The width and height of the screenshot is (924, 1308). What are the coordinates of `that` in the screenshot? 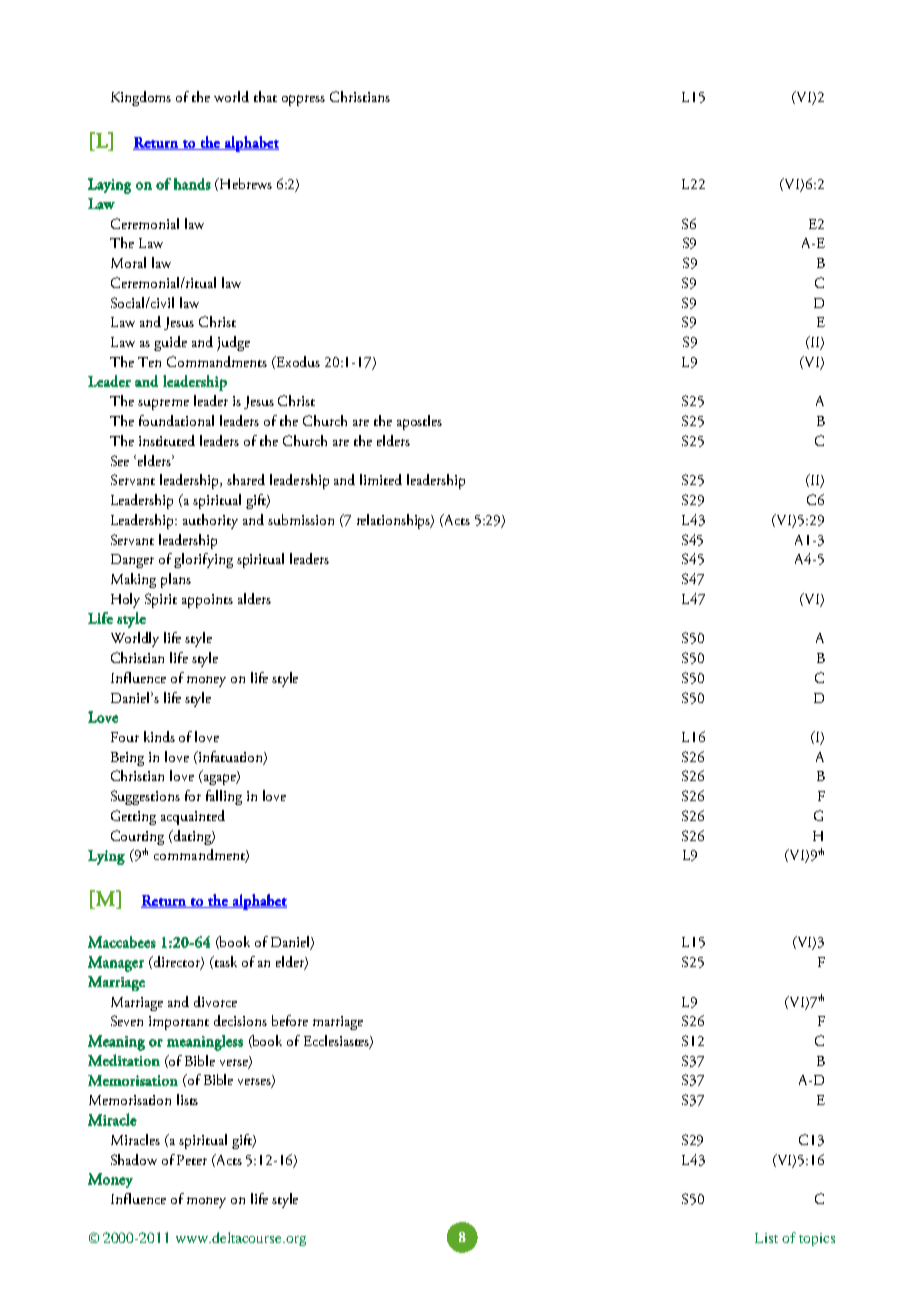 It's located at (265, 96).
